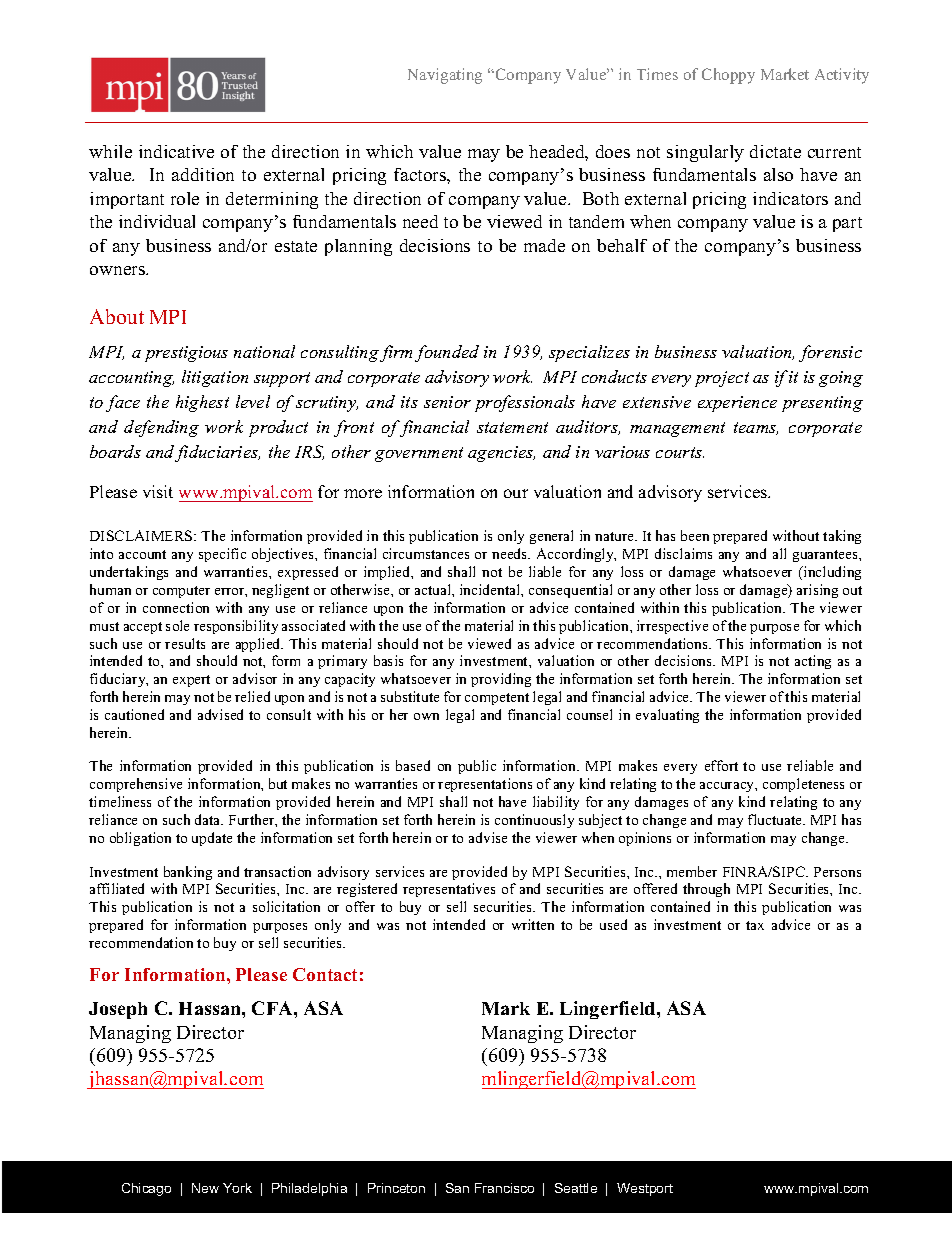 The height and width of the image is (1233, 952). What do you see at coordinates (501, 680) in the image?
I see `providing` at bounding box center [501, 680].
